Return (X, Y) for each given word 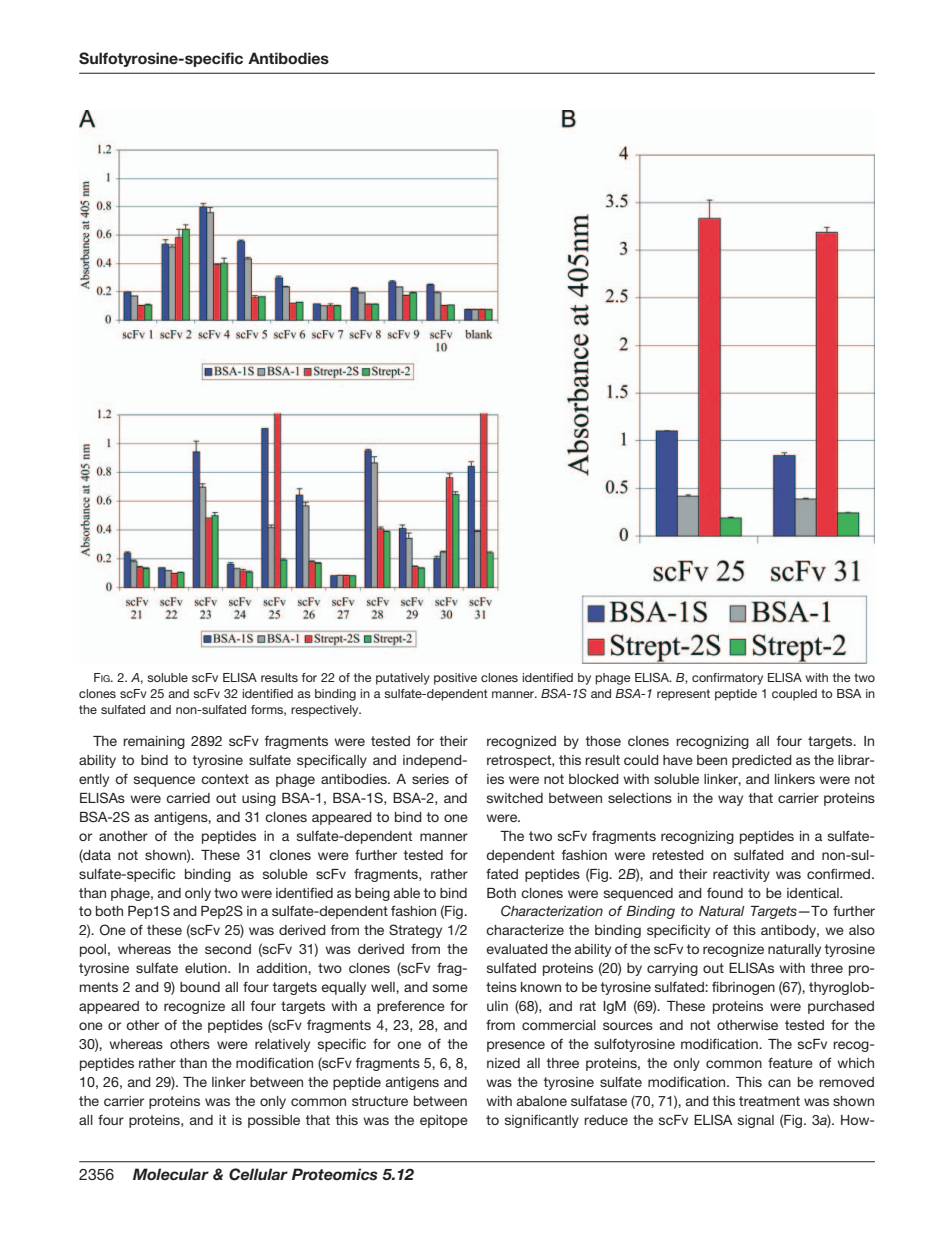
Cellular (258, 1174)
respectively (326, 711)
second (228, 949)
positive (455, 679)
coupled (794, 695)
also (862, 930)
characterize (525, 930)
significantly (542, 1121)
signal (756, 1121)
